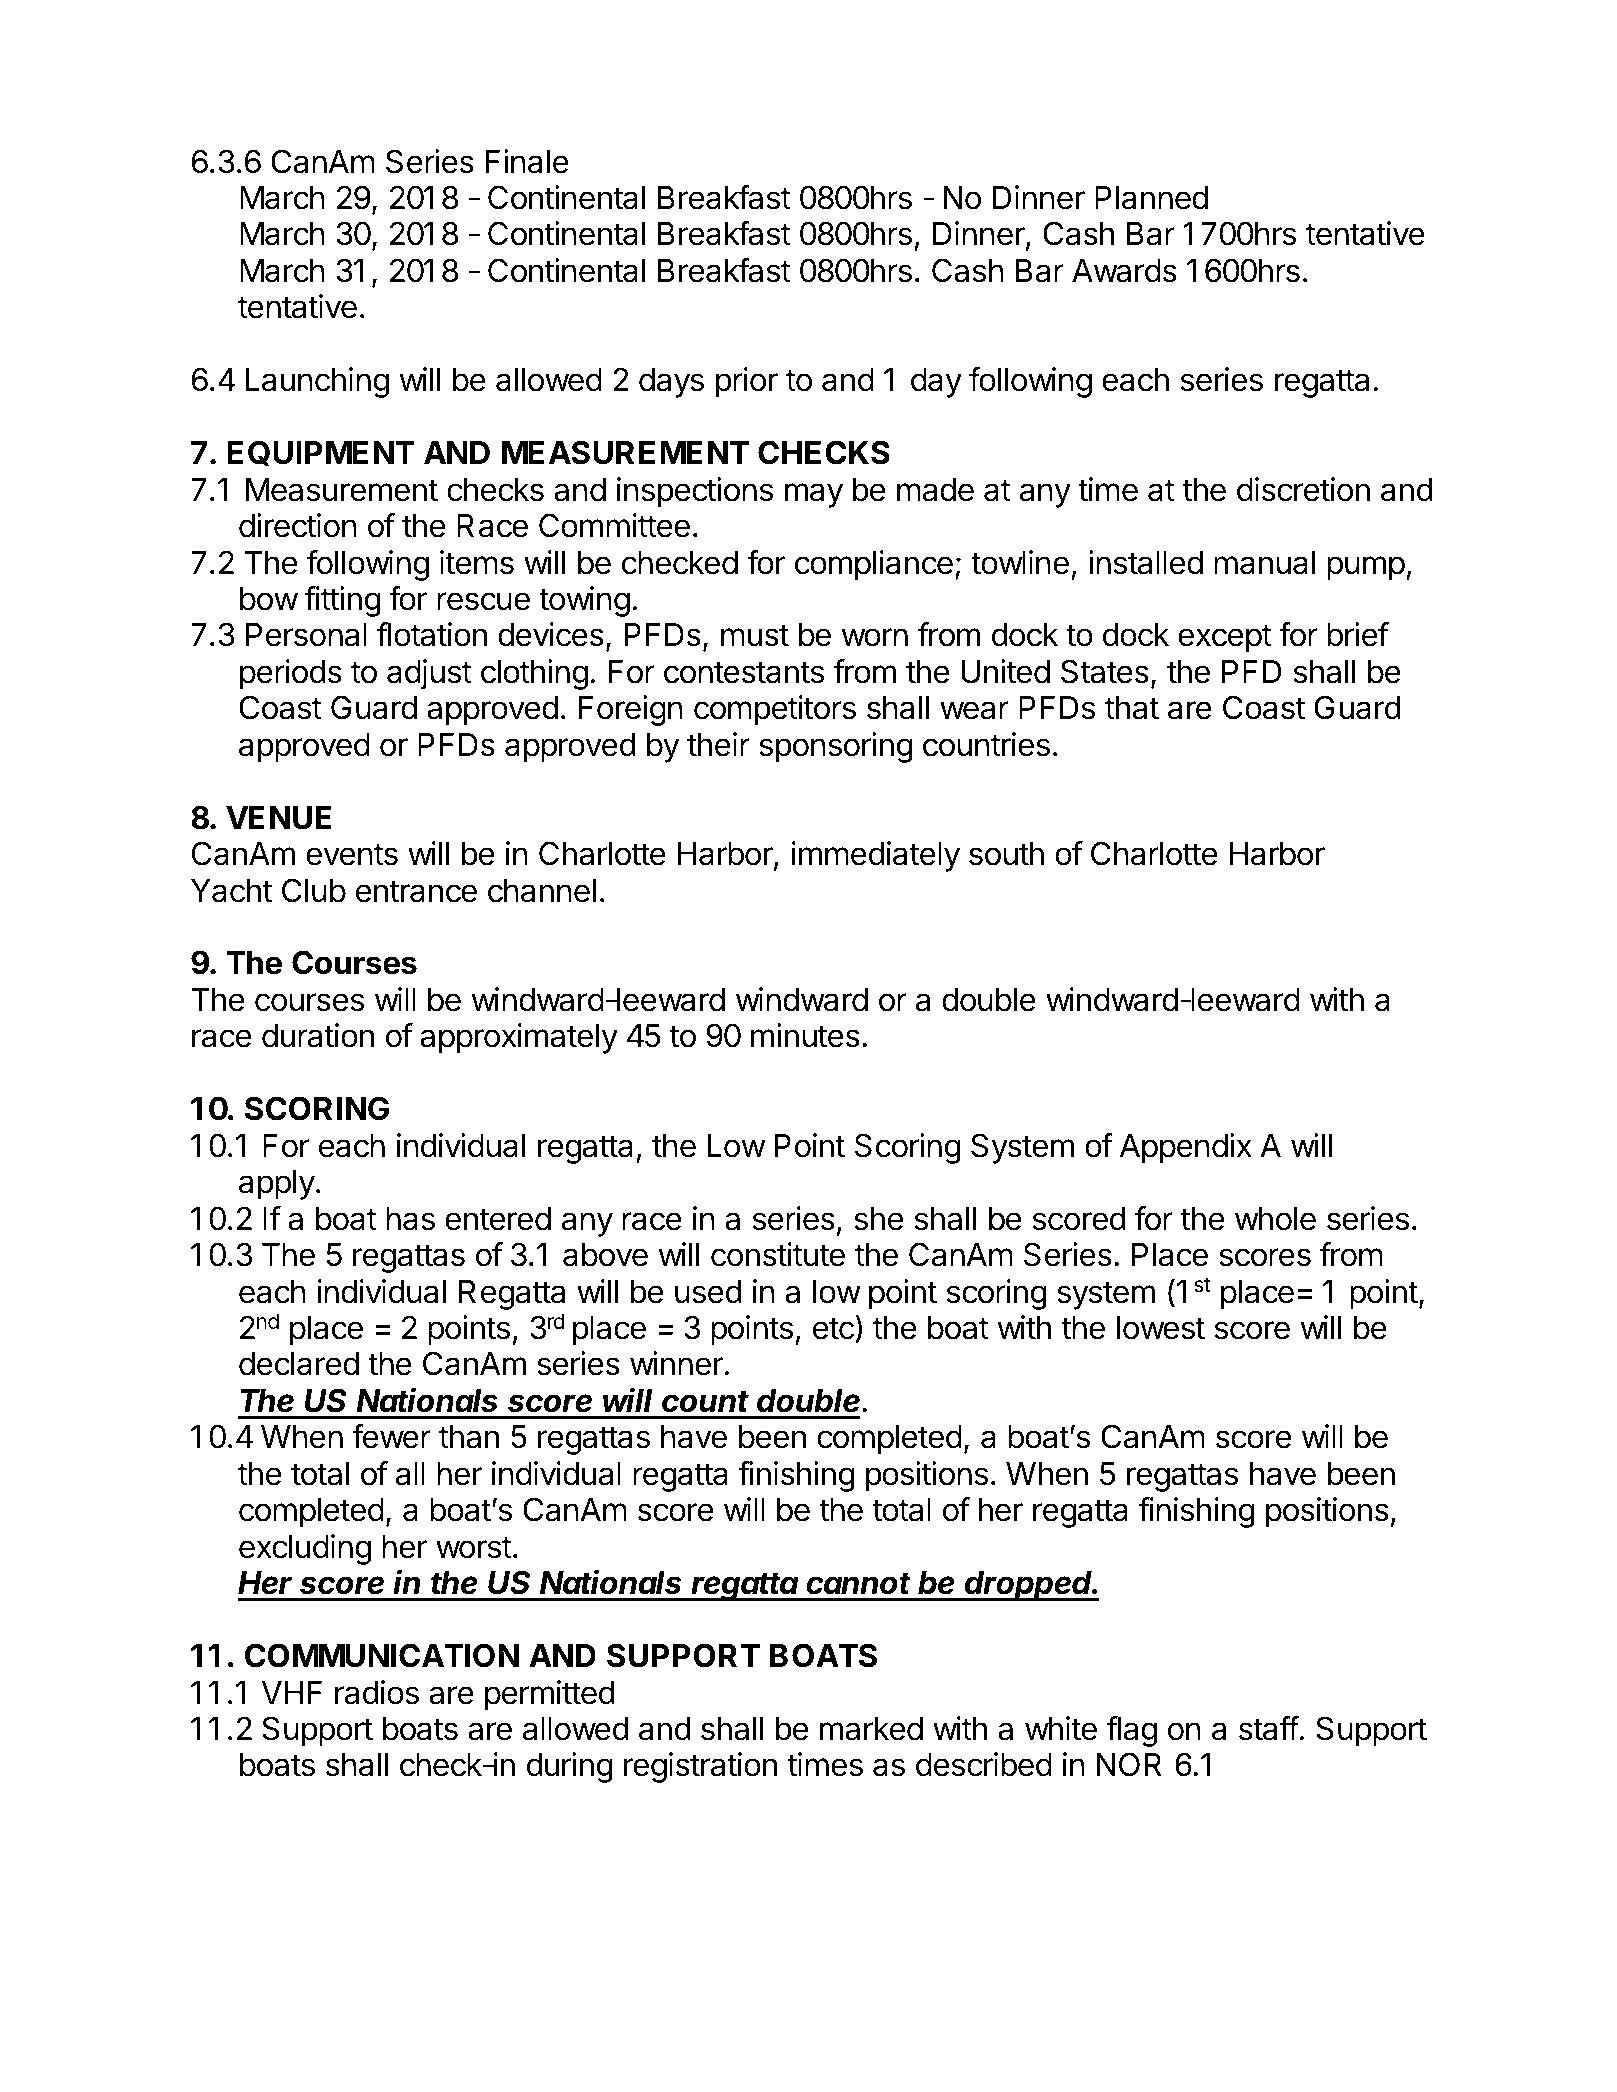 Image resolution: width=1617 pixels, height=2092 pixels. What do you see at coordinates (377, 1692) in the image?
I see `radios` at bounding box center [377, 1692].
